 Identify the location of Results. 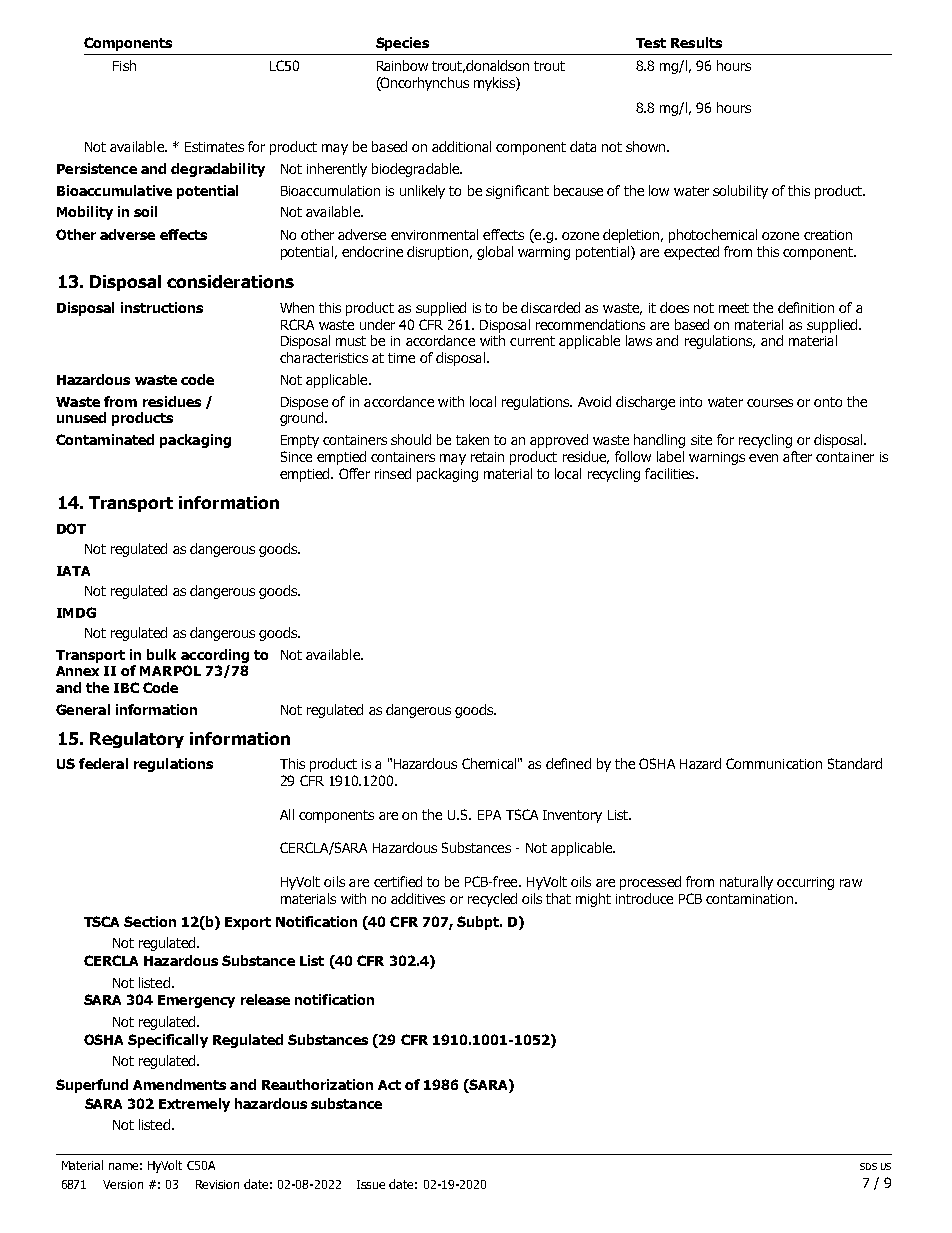
(696, 42).
